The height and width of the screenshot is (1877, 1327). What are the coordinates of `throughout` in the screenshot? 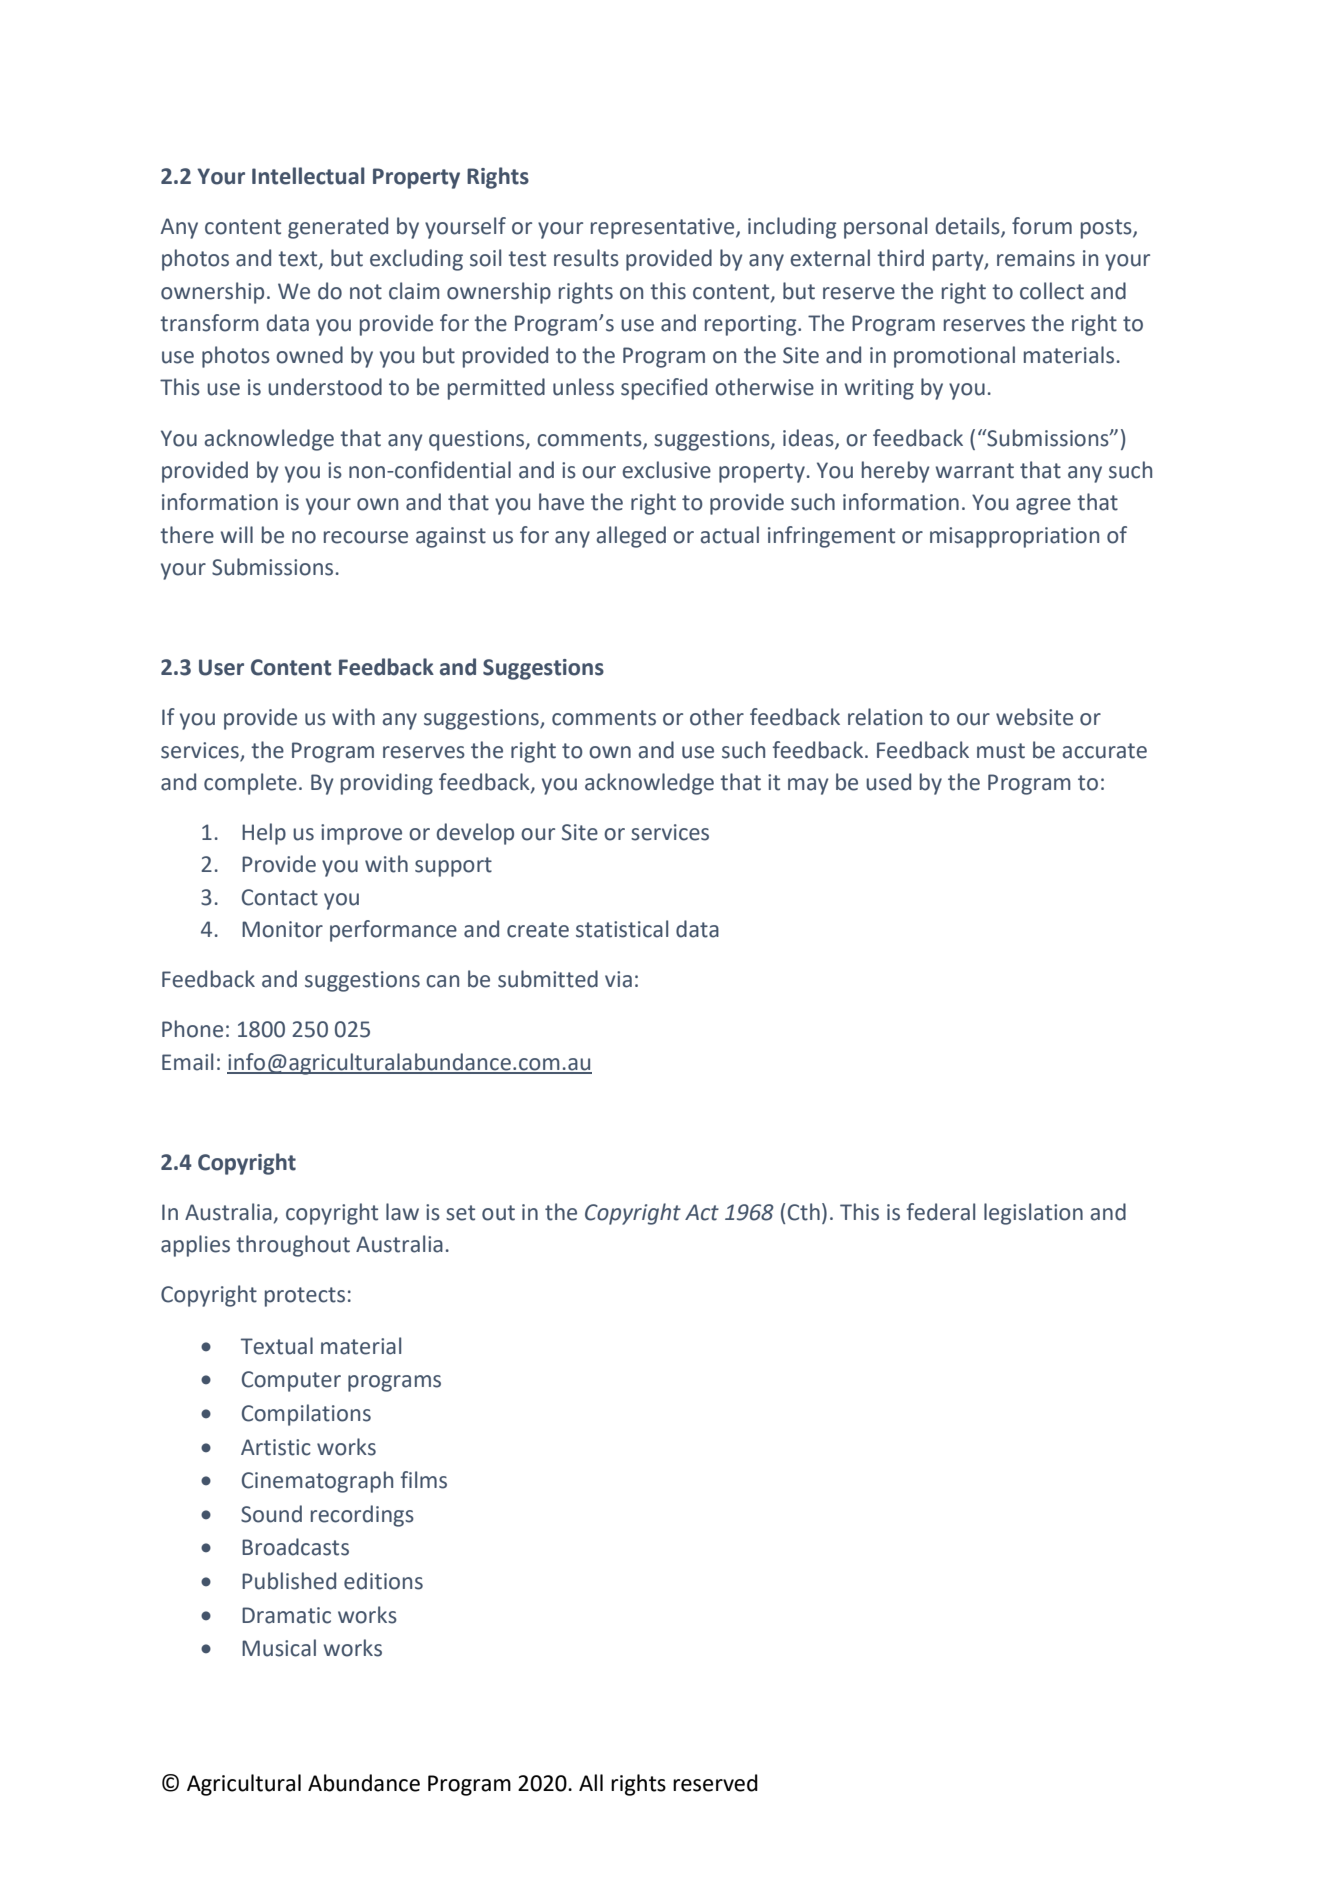 It's located at (293, 1246).
